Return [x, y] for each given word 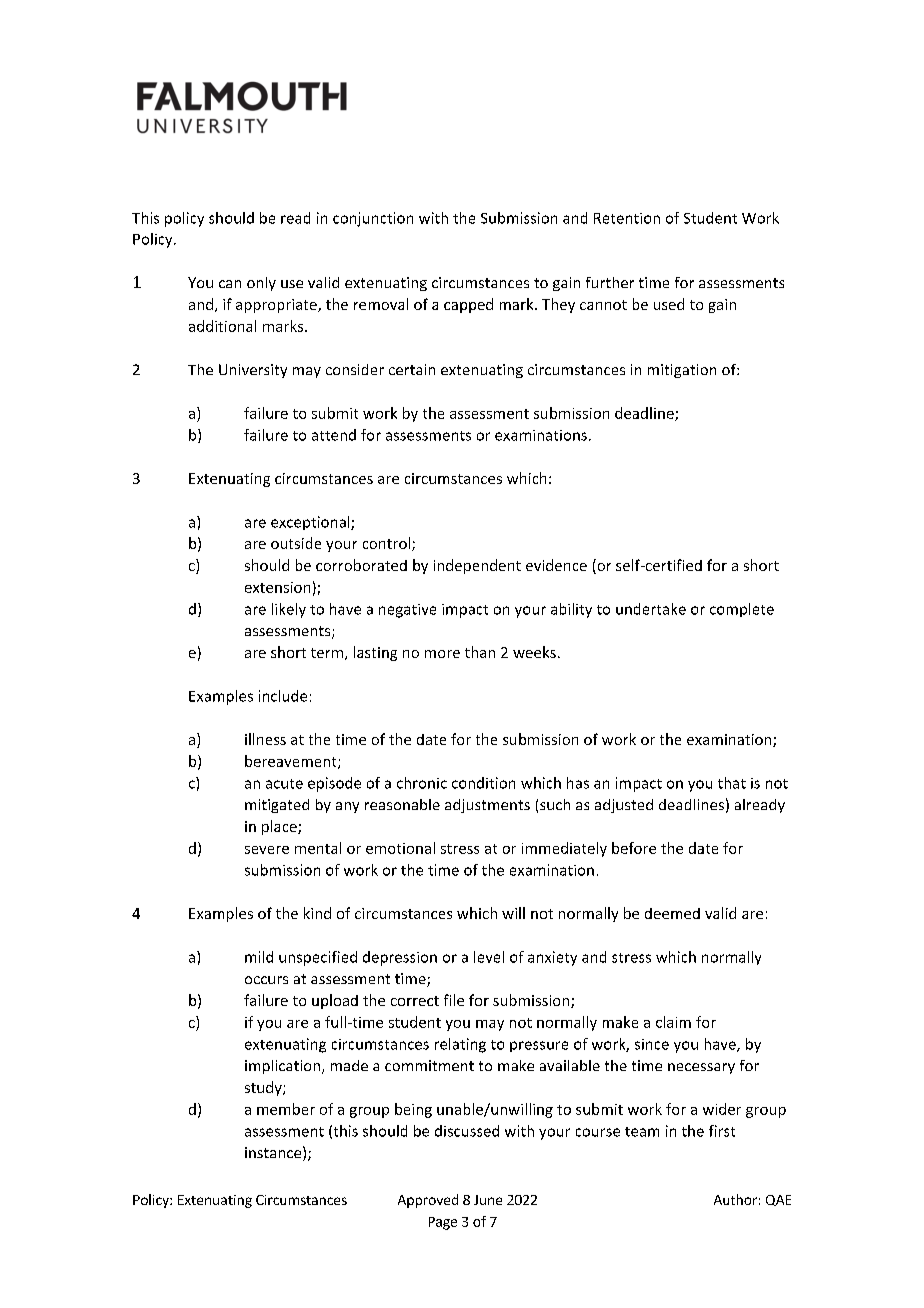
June [488, 1200]
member [286, 1109]
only [261, 284]
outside [296, 543]
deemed [672, 913]
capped [468, 305]
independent [477, 566]
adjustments [487, 806]
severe [267, 850]
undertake [651, 609]
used [669, 304]
